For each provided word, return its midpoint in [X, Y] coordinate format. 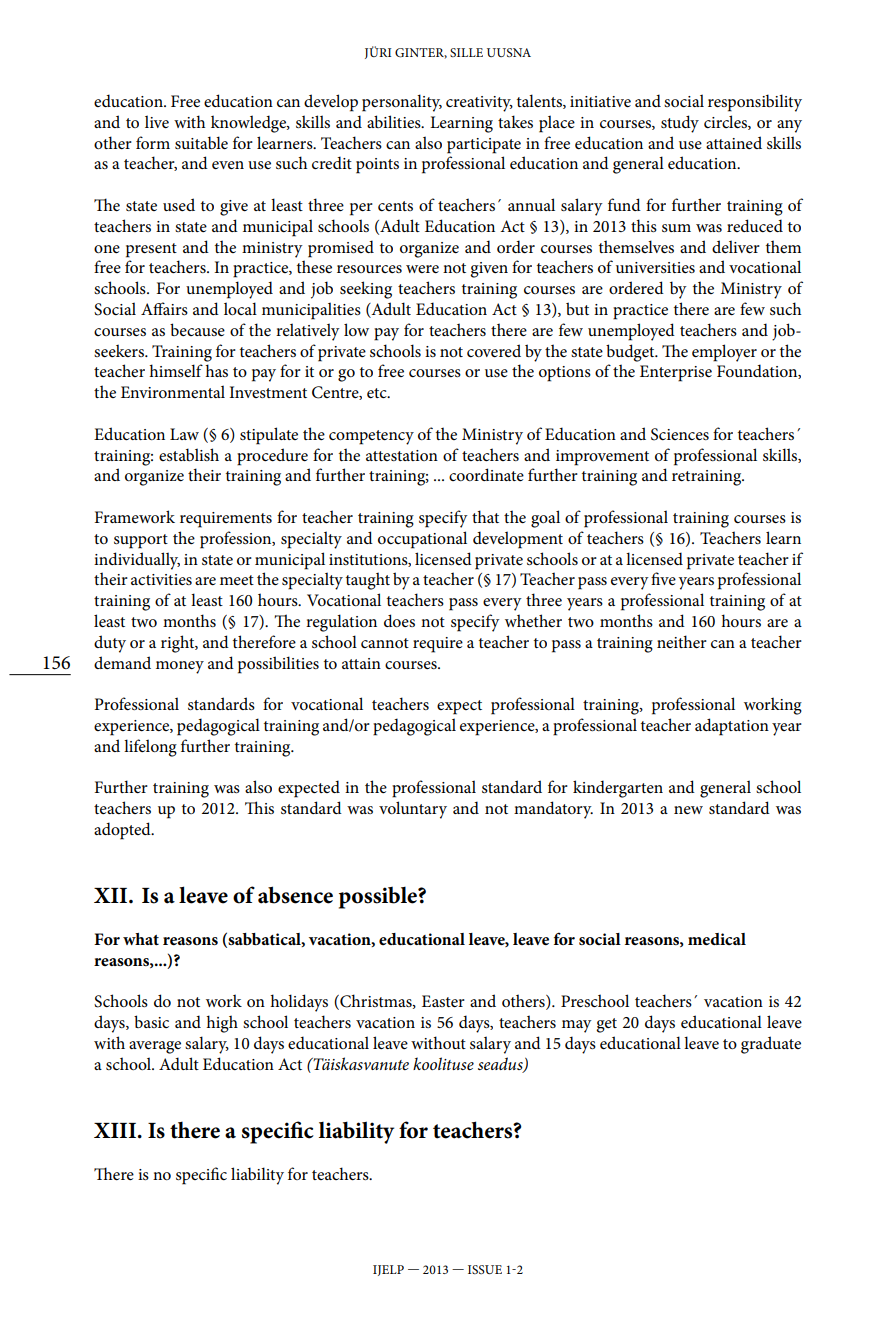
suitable [201, 142]
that [485, 516]
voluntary [413, 810]
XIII [115, 1130]
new [688, 810]
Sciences [680, 434]
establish [189, 454]
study [680, 124]
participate [484, 146]
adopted [123, 831]
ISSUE [485, 1269]
